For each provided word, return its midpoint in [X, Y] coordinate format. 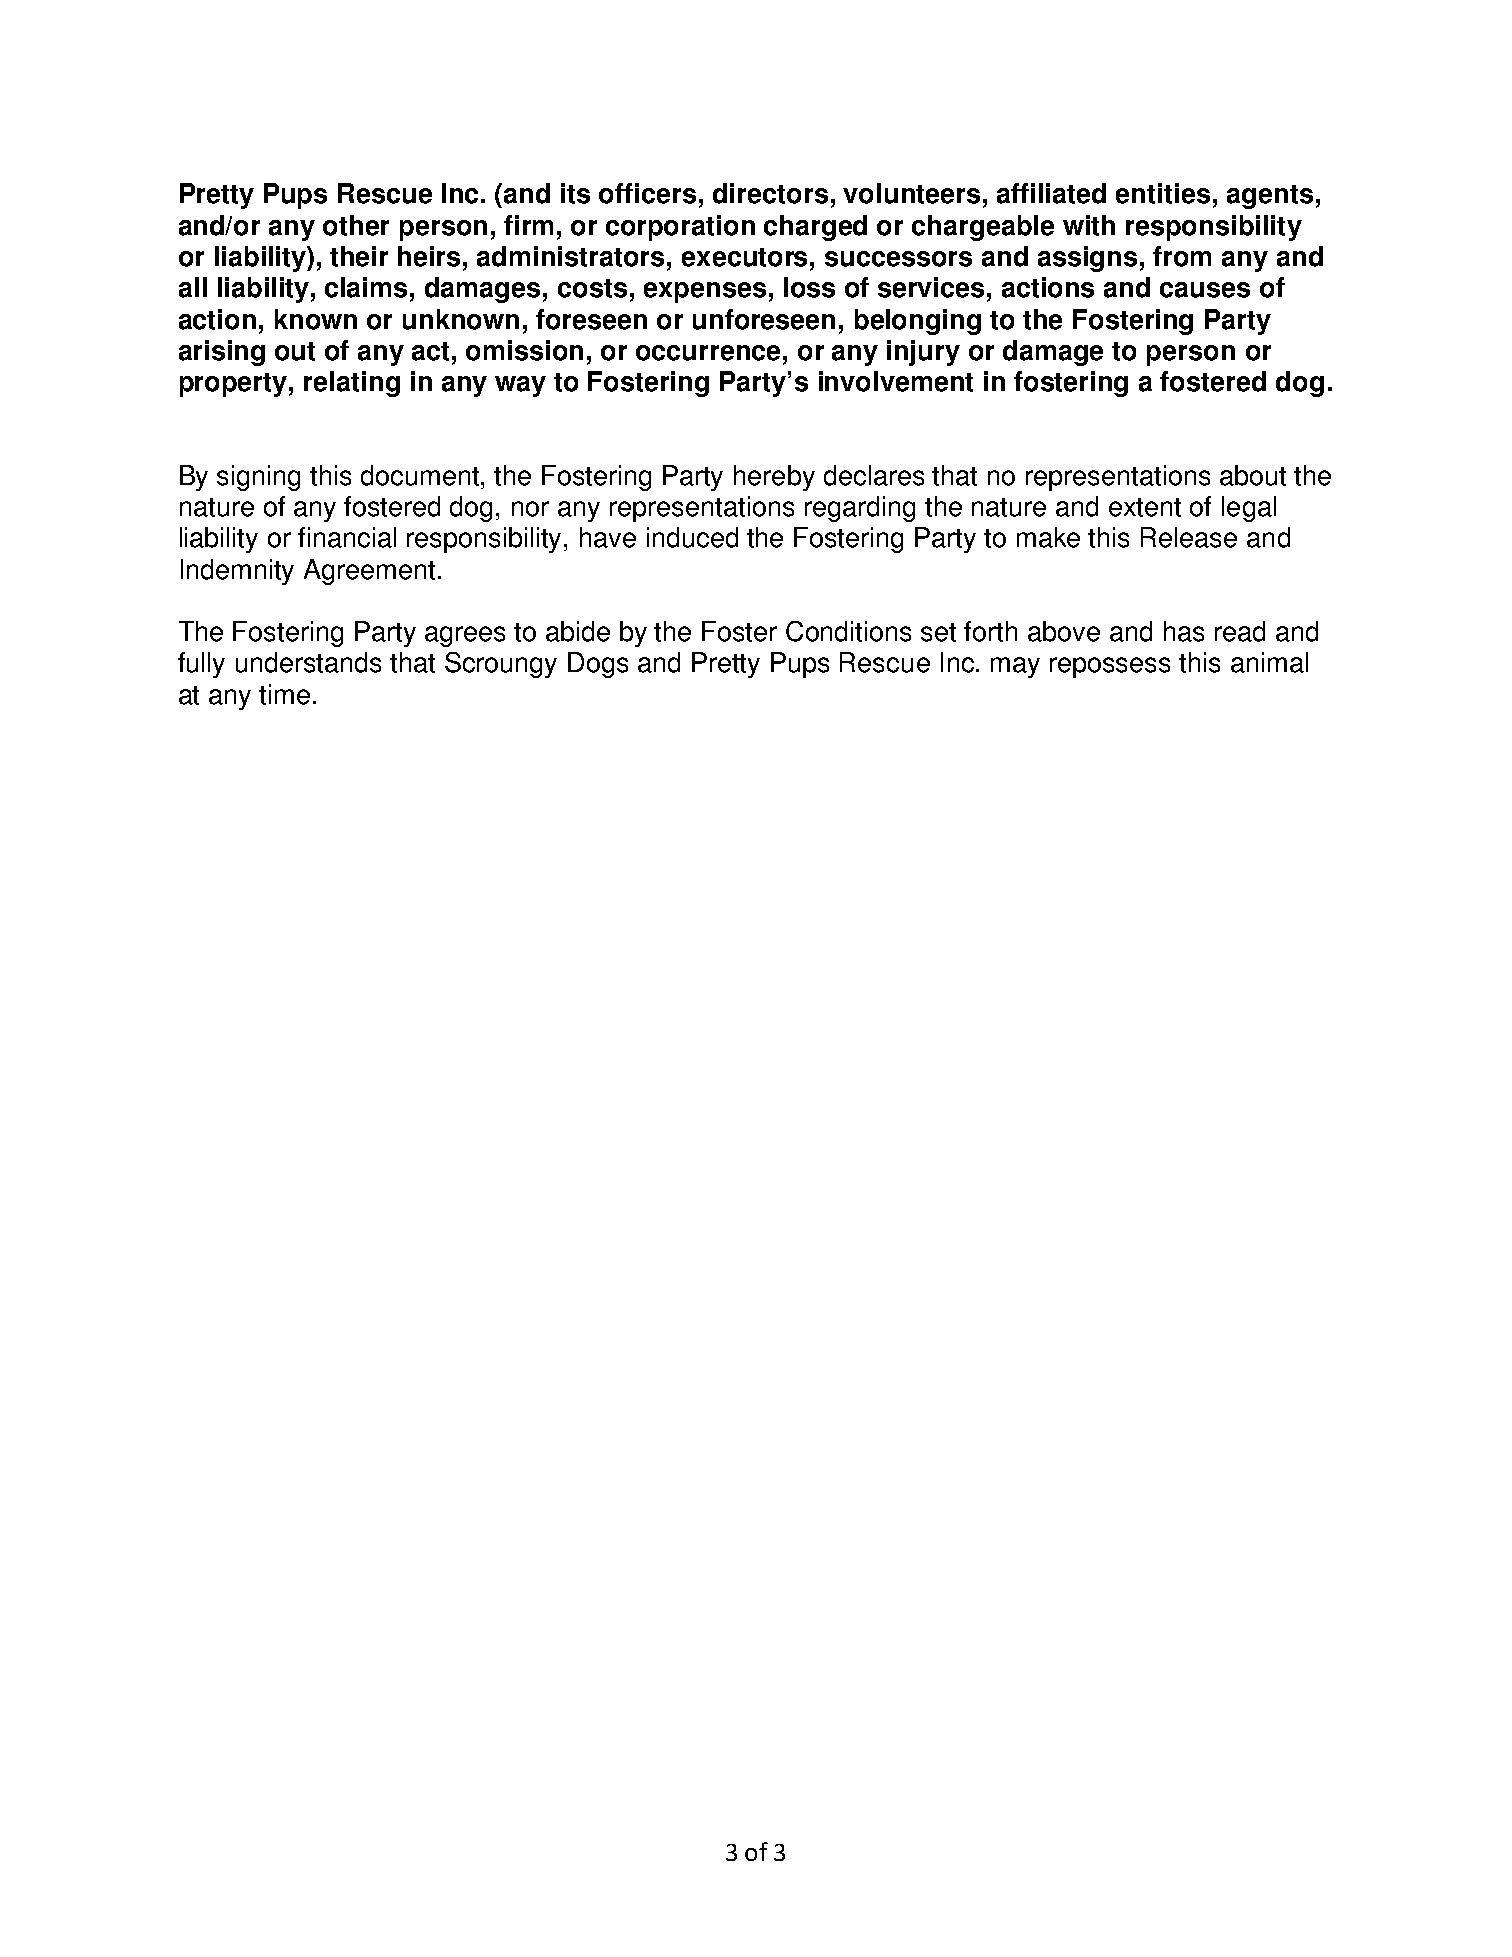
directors [770, 193]
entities [1163, 193]
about [1253, 475]
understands [308, 662]
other [356, 225]
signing [258, 478]
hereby [774, 478]
